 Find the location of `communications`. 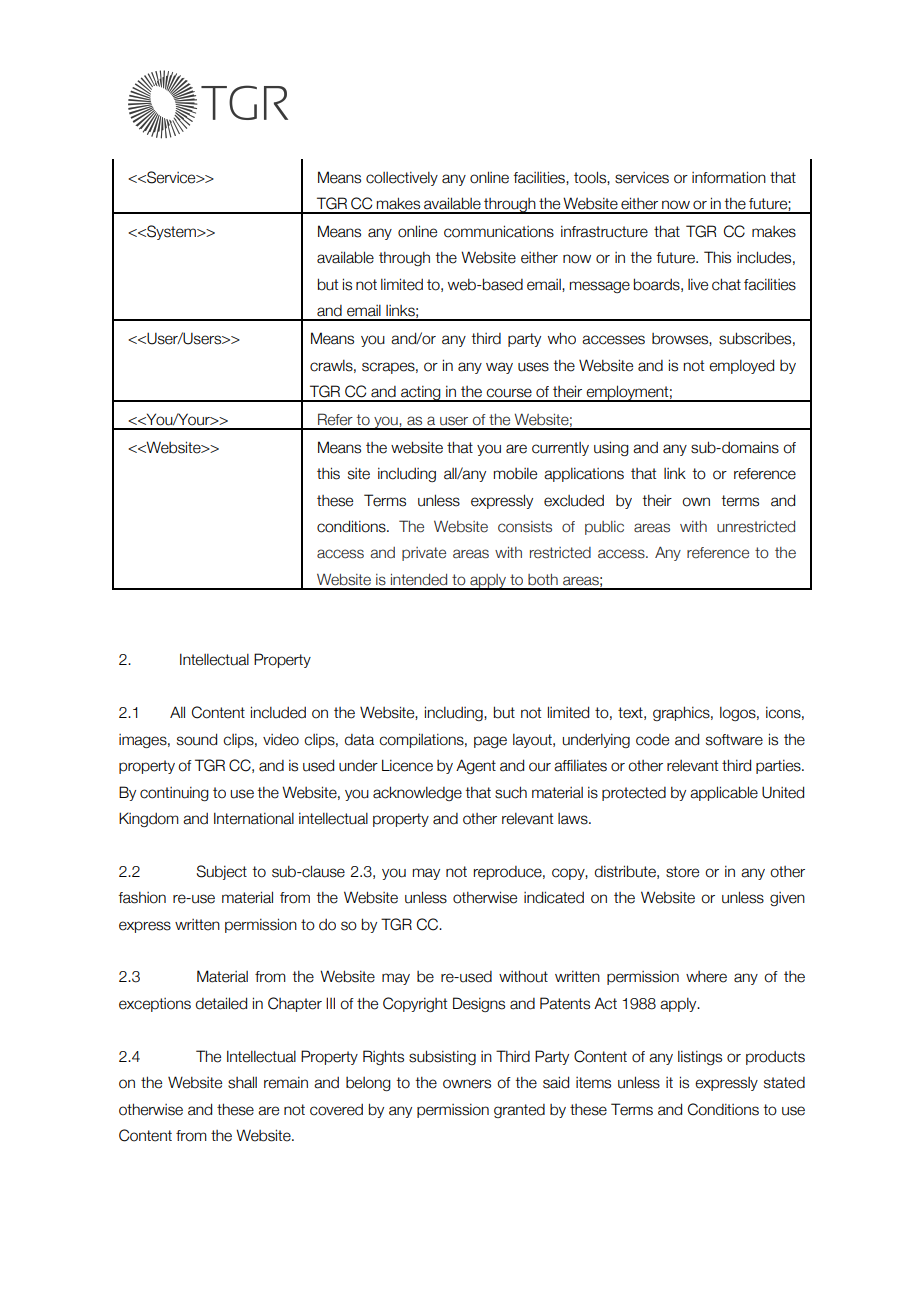

communications is located at coordinates (499, 231).
